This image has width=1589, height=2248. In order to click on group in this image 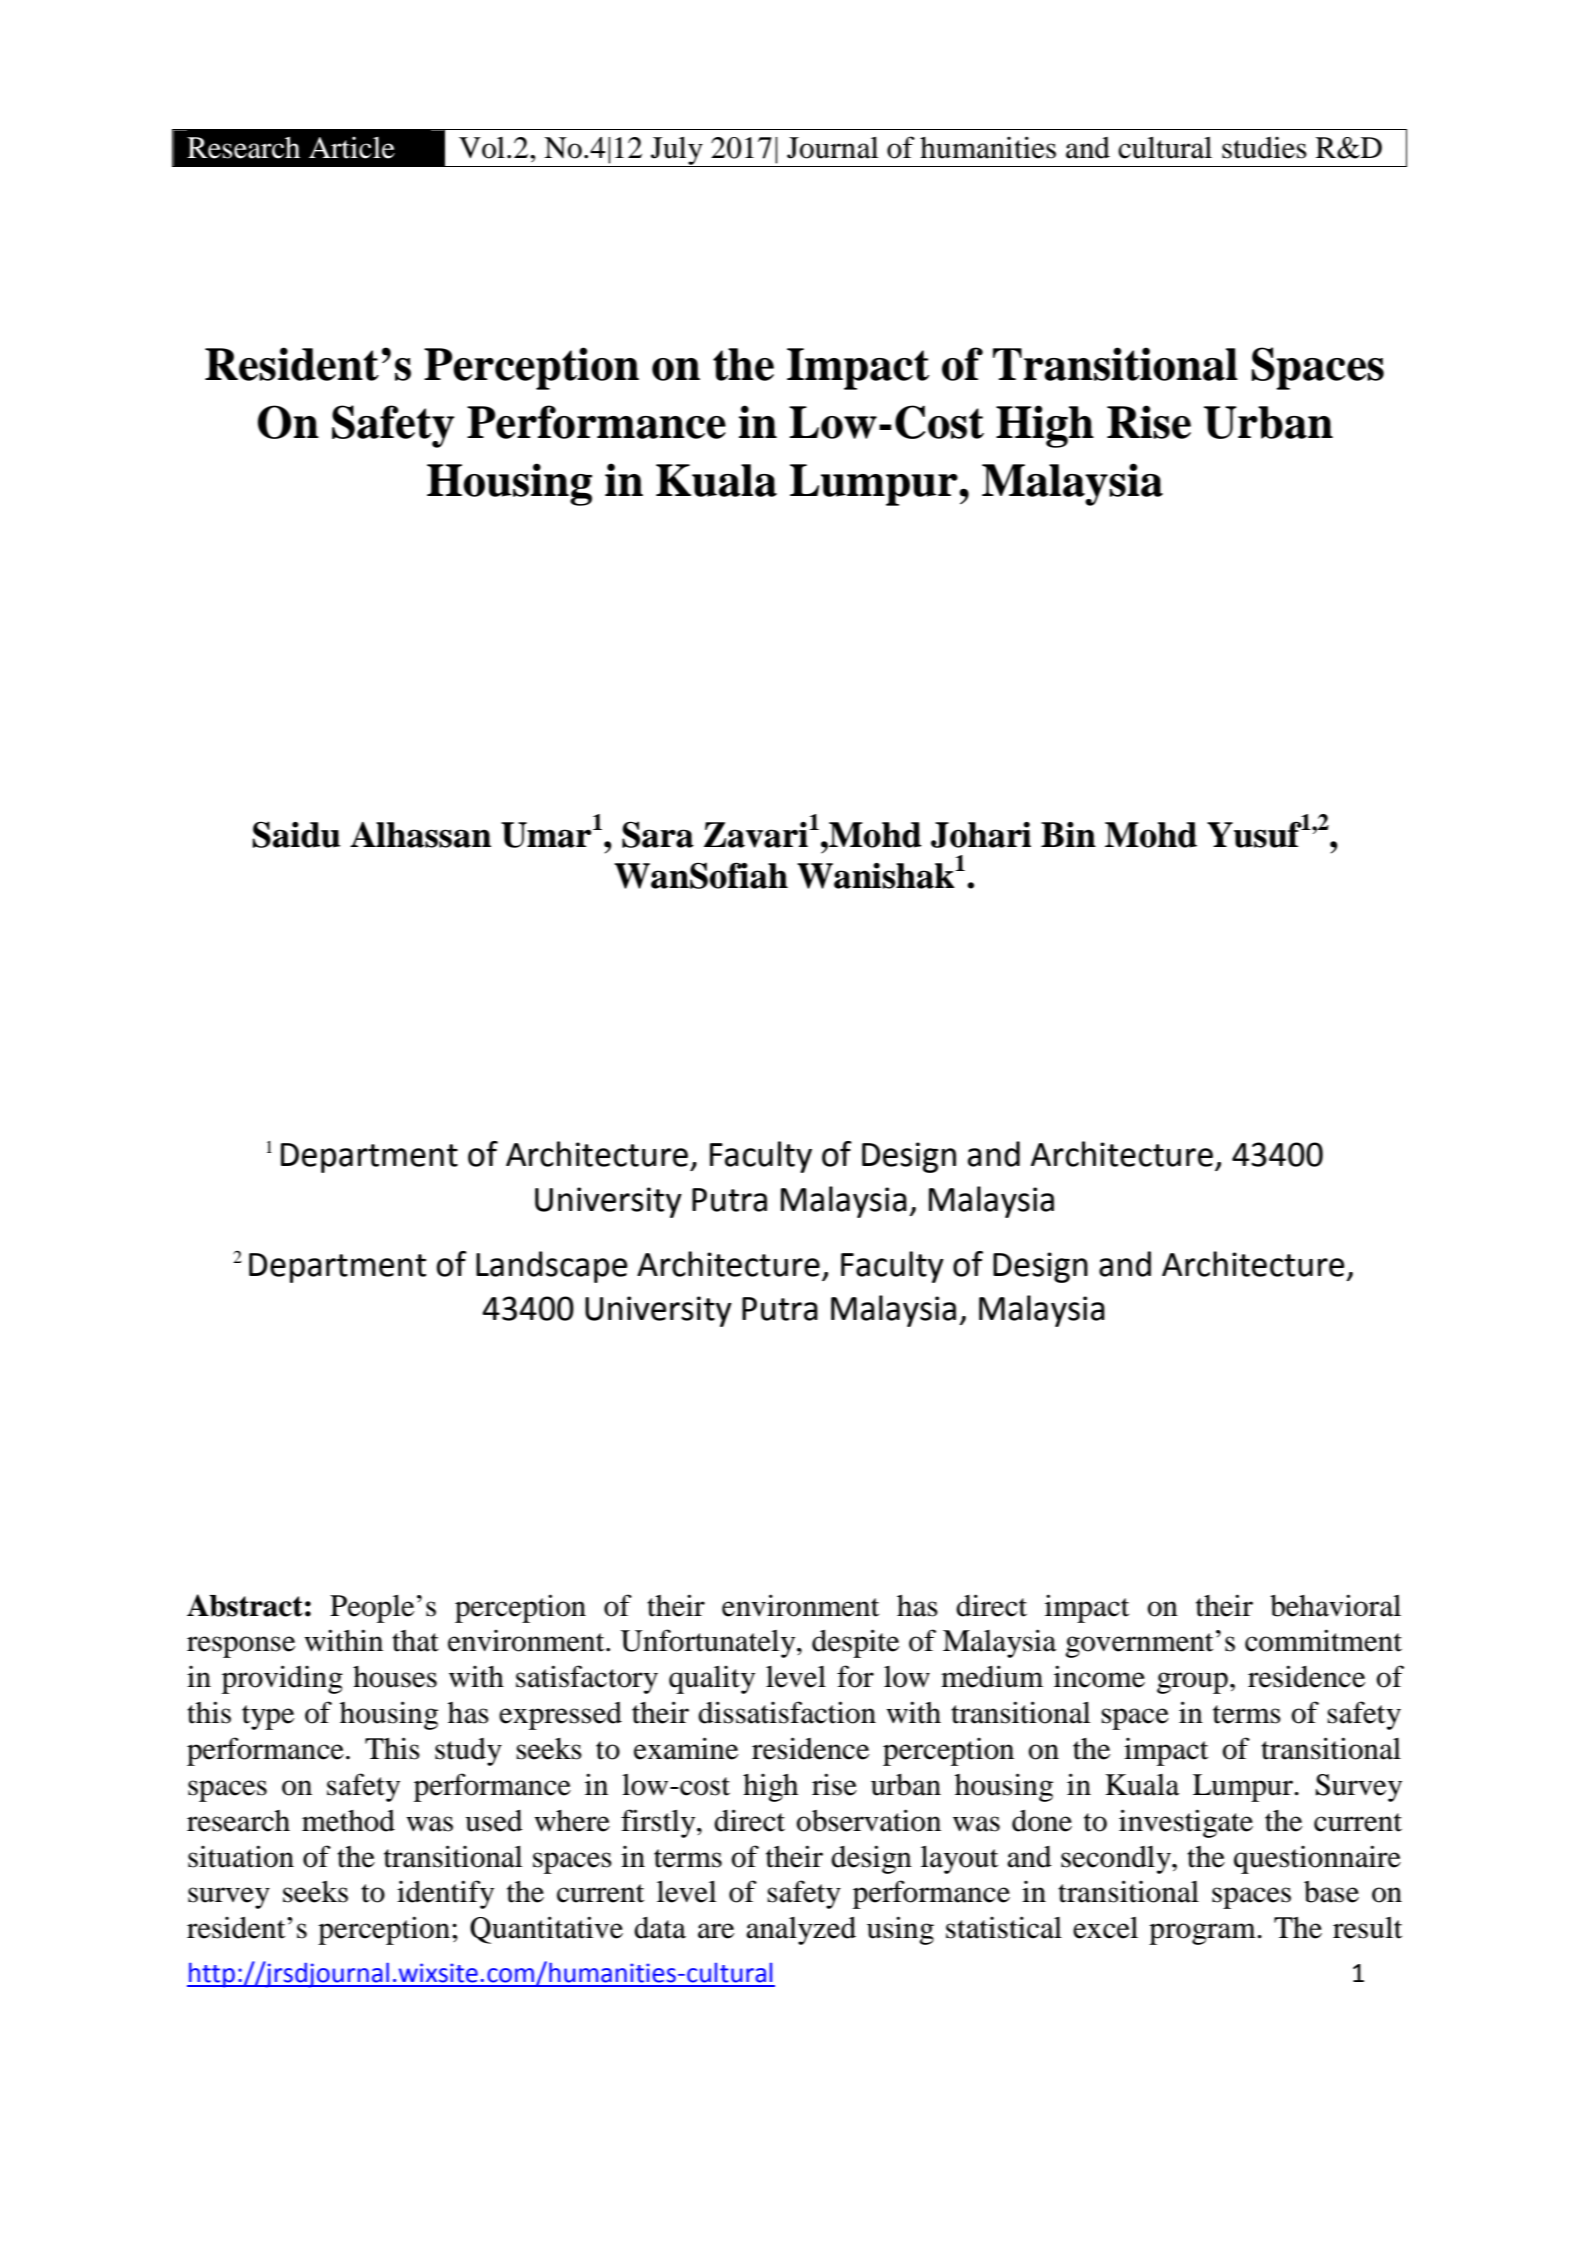, I will do `click(1192, 1683)`.
